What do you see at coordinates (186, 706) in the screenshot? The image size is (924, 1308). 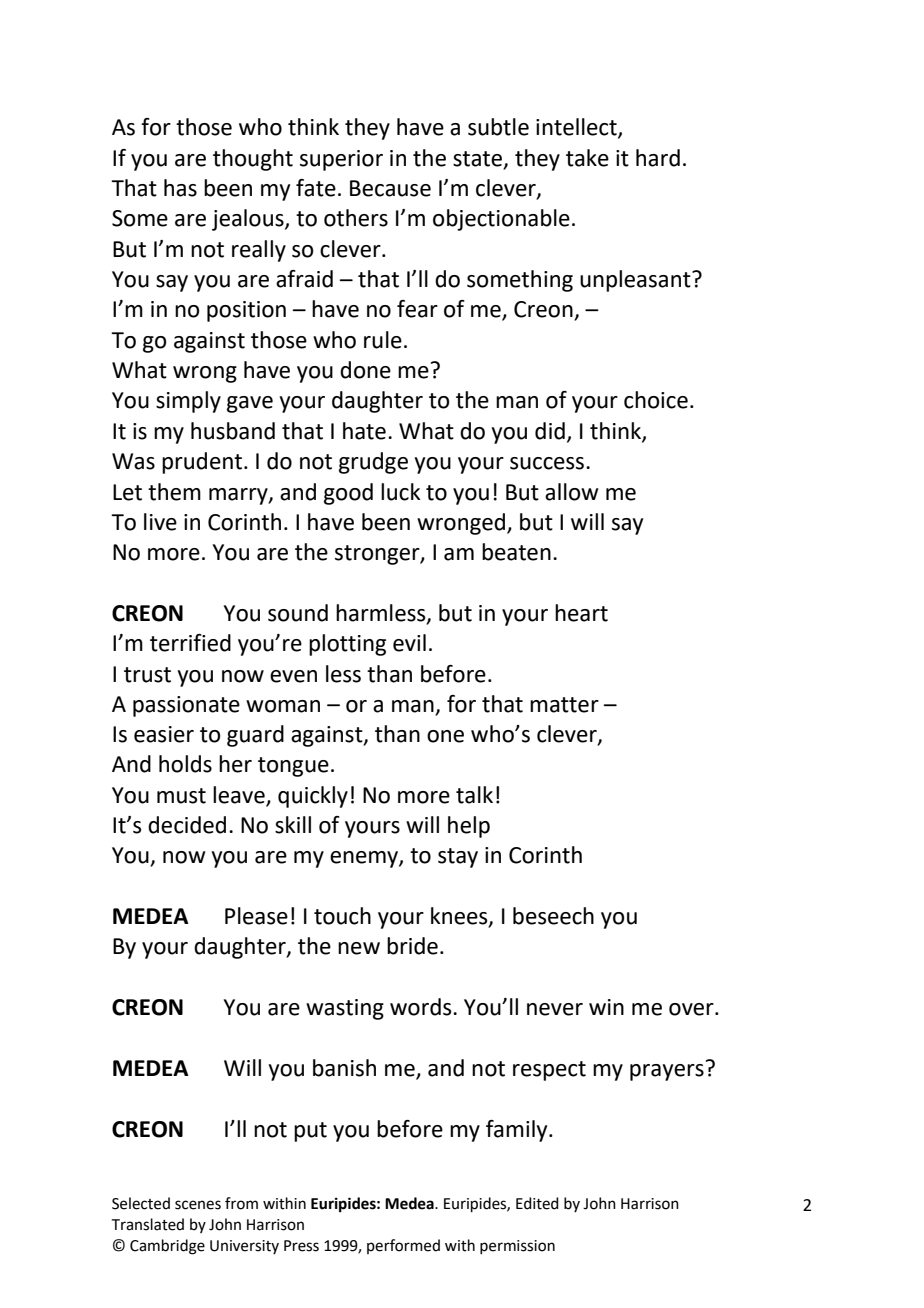 I see `passionate` at bounding box center [186, 706].
